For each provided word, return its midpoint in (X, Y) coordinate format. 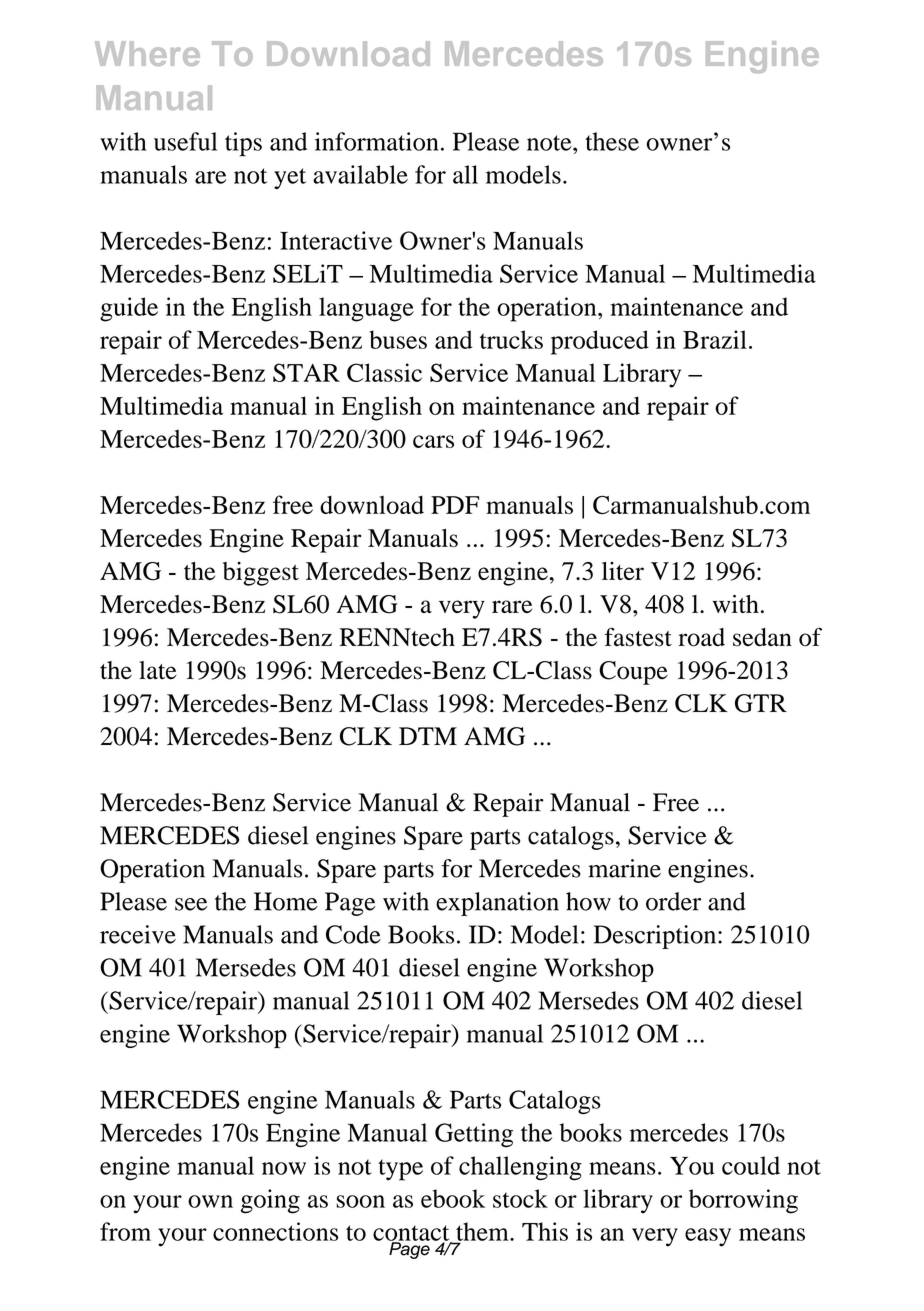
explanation (497, 904)
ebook (453, 1198)
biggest (261, 574)
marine (624, 868)
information (377, 141)
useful (185, 141)
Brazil (715, 339)
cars (433, 441)
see (191, 904)
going (270, 1201)
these (612, 141)
